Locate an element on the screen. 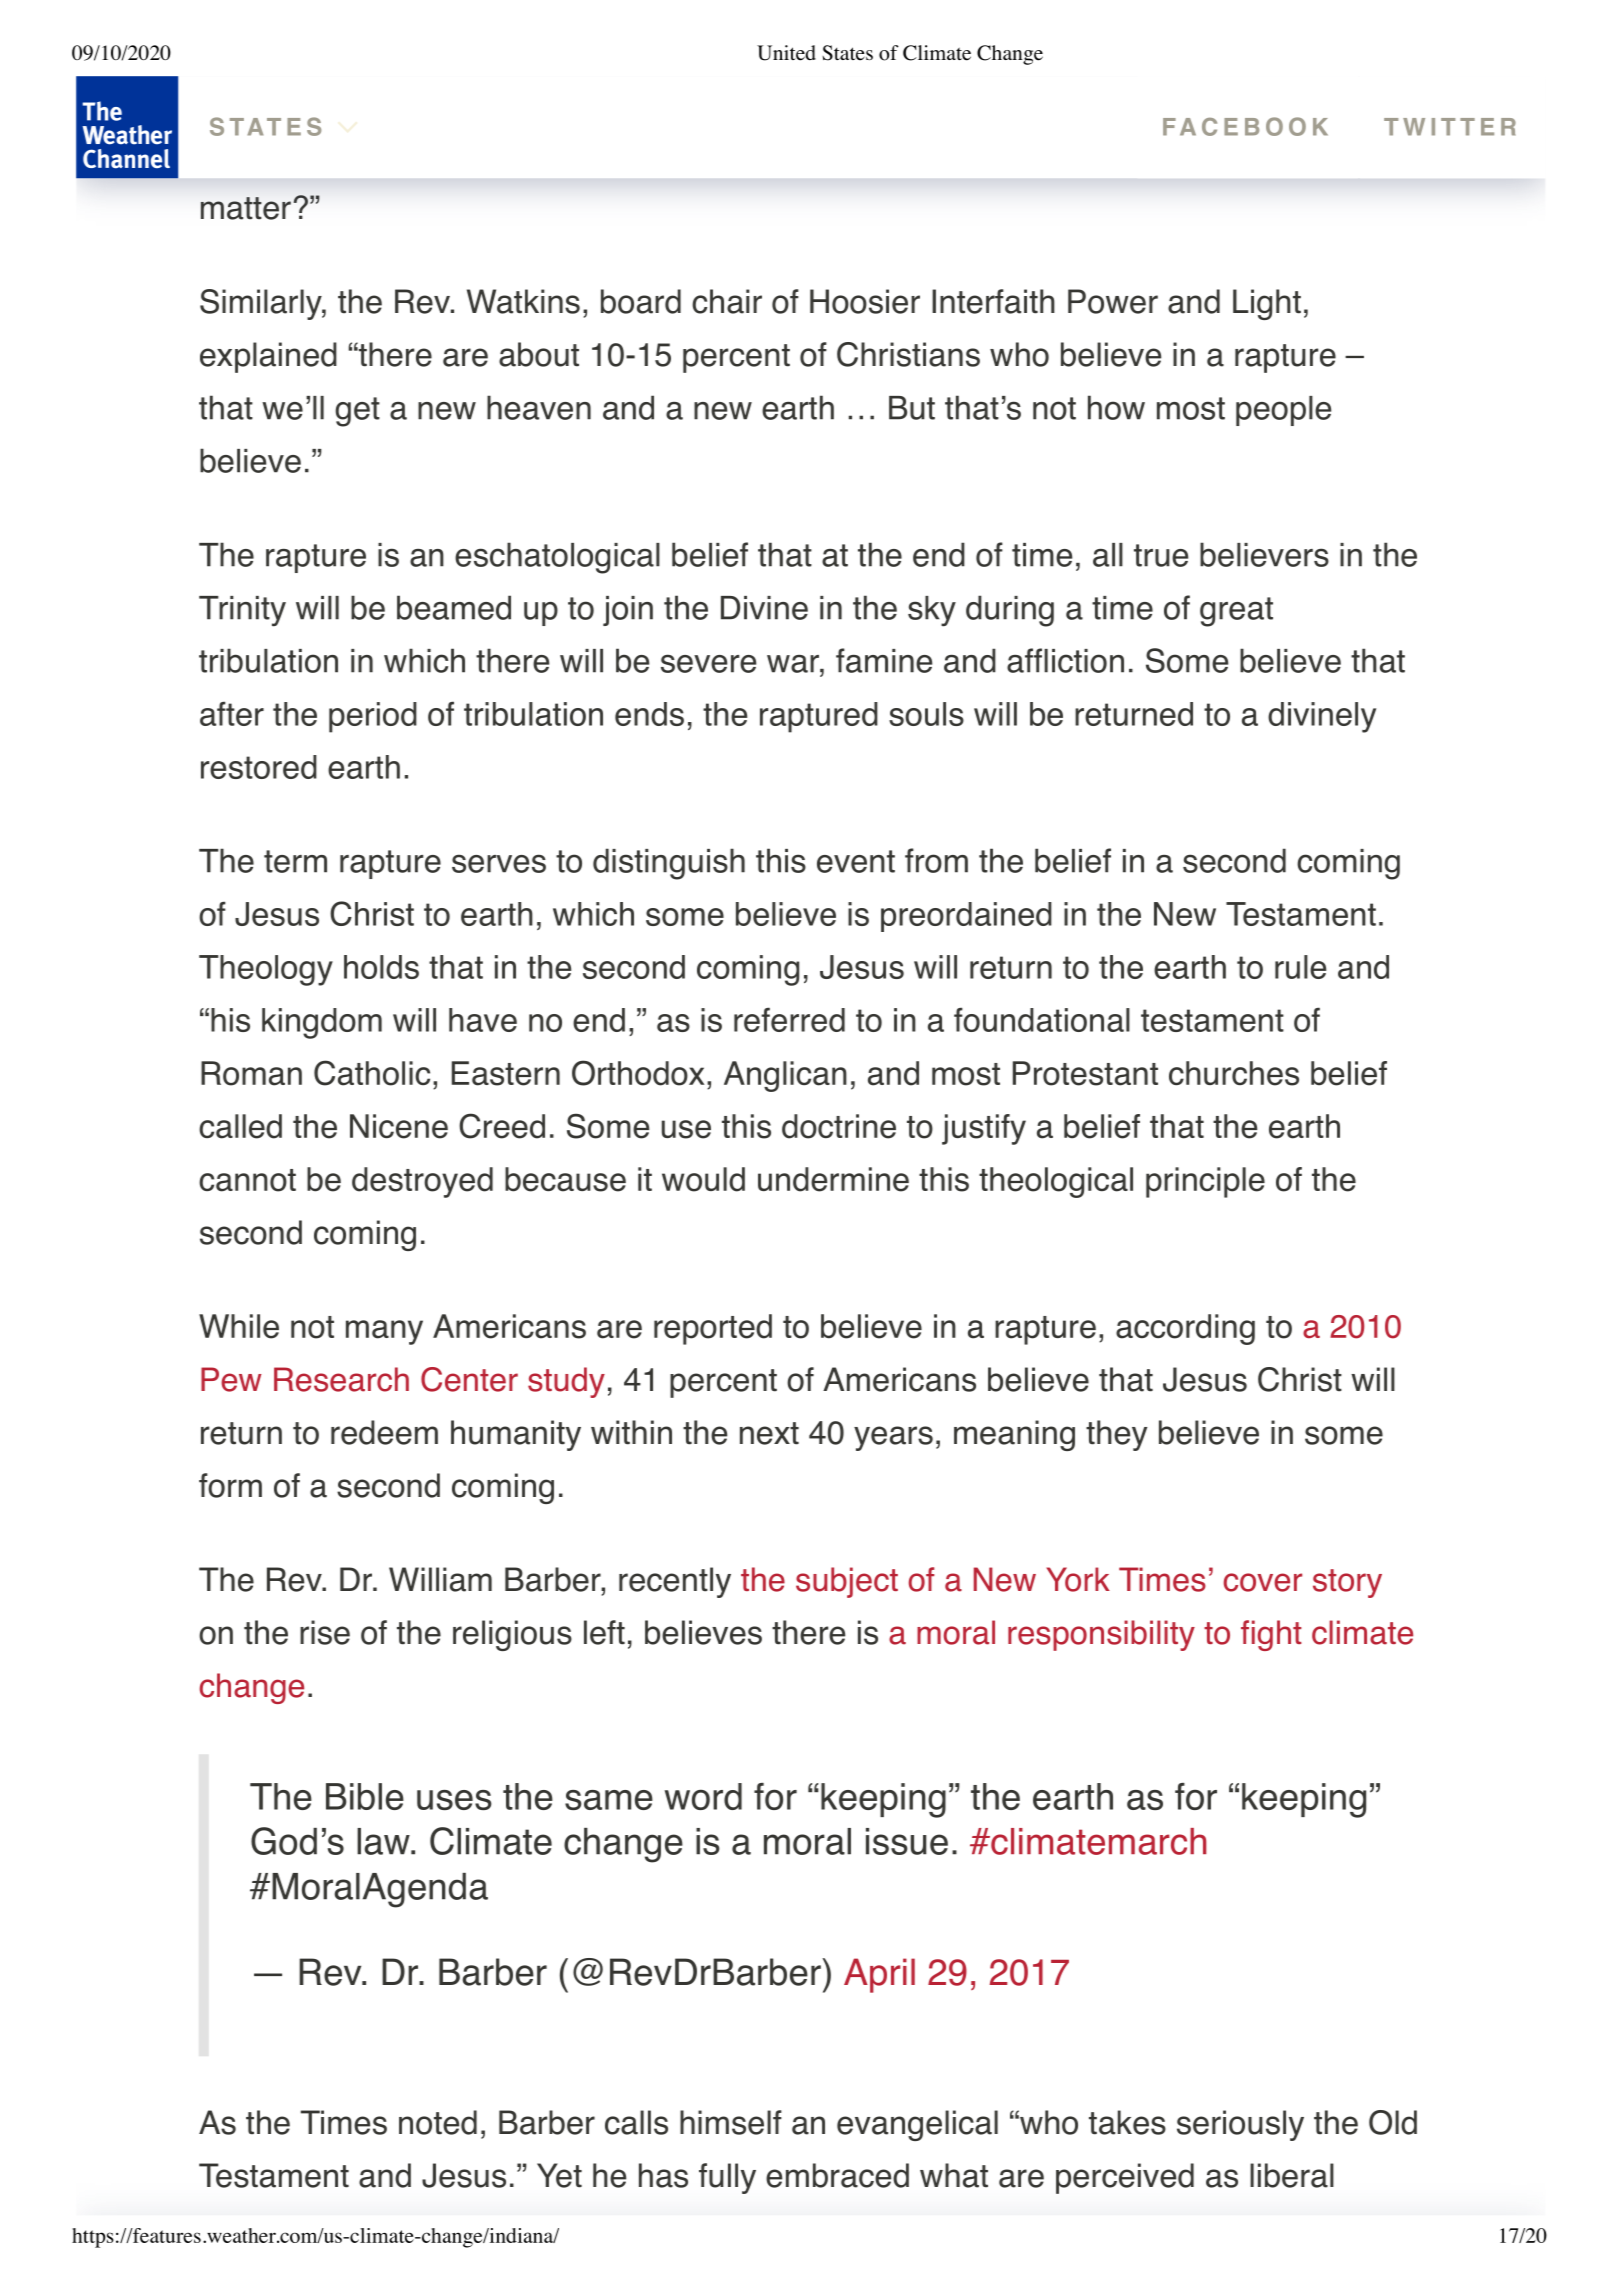  noted is located at coordinates (438, 2122).
